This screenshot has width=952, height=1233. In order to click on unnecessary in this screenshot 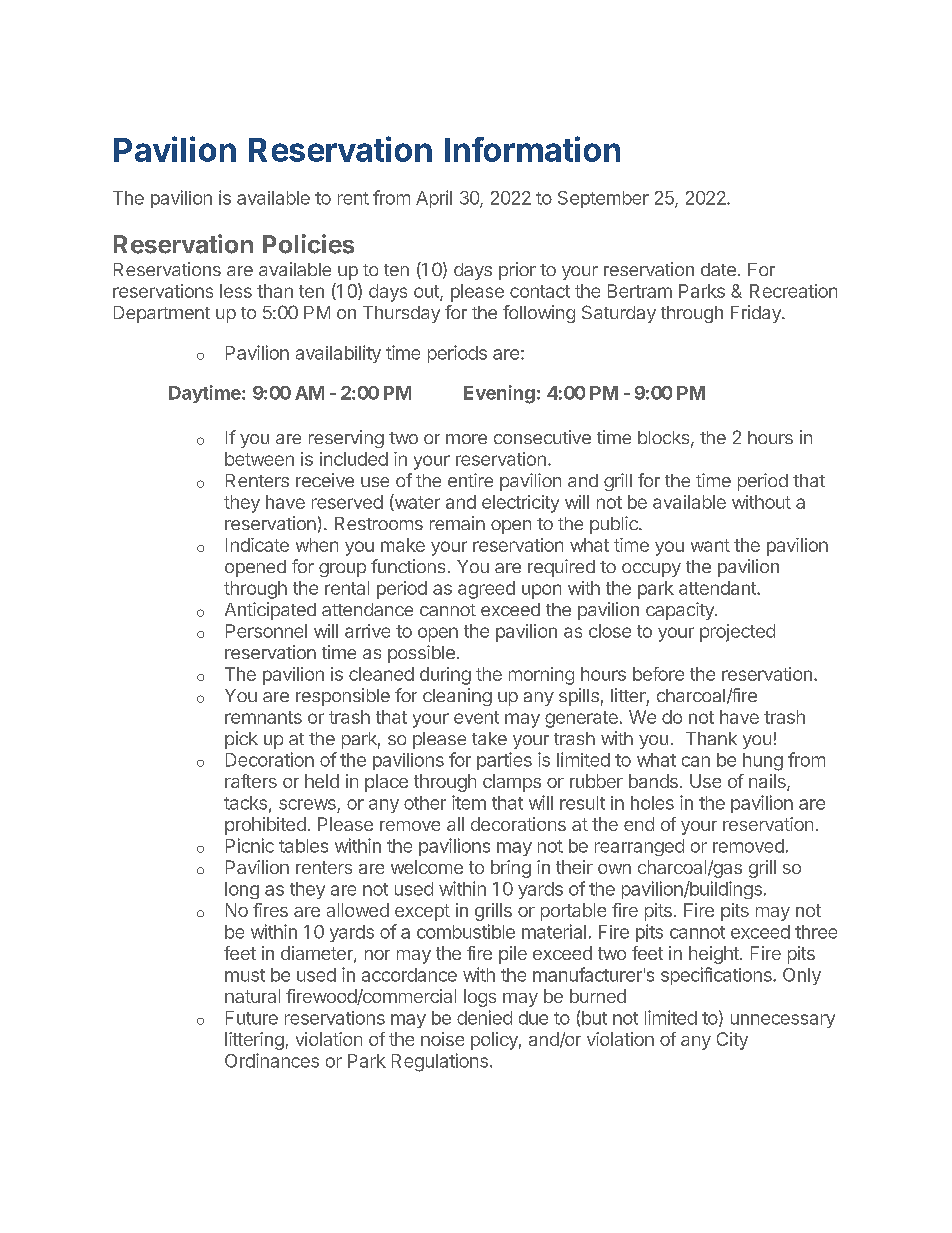, I will do `click(783, 1021)`.
